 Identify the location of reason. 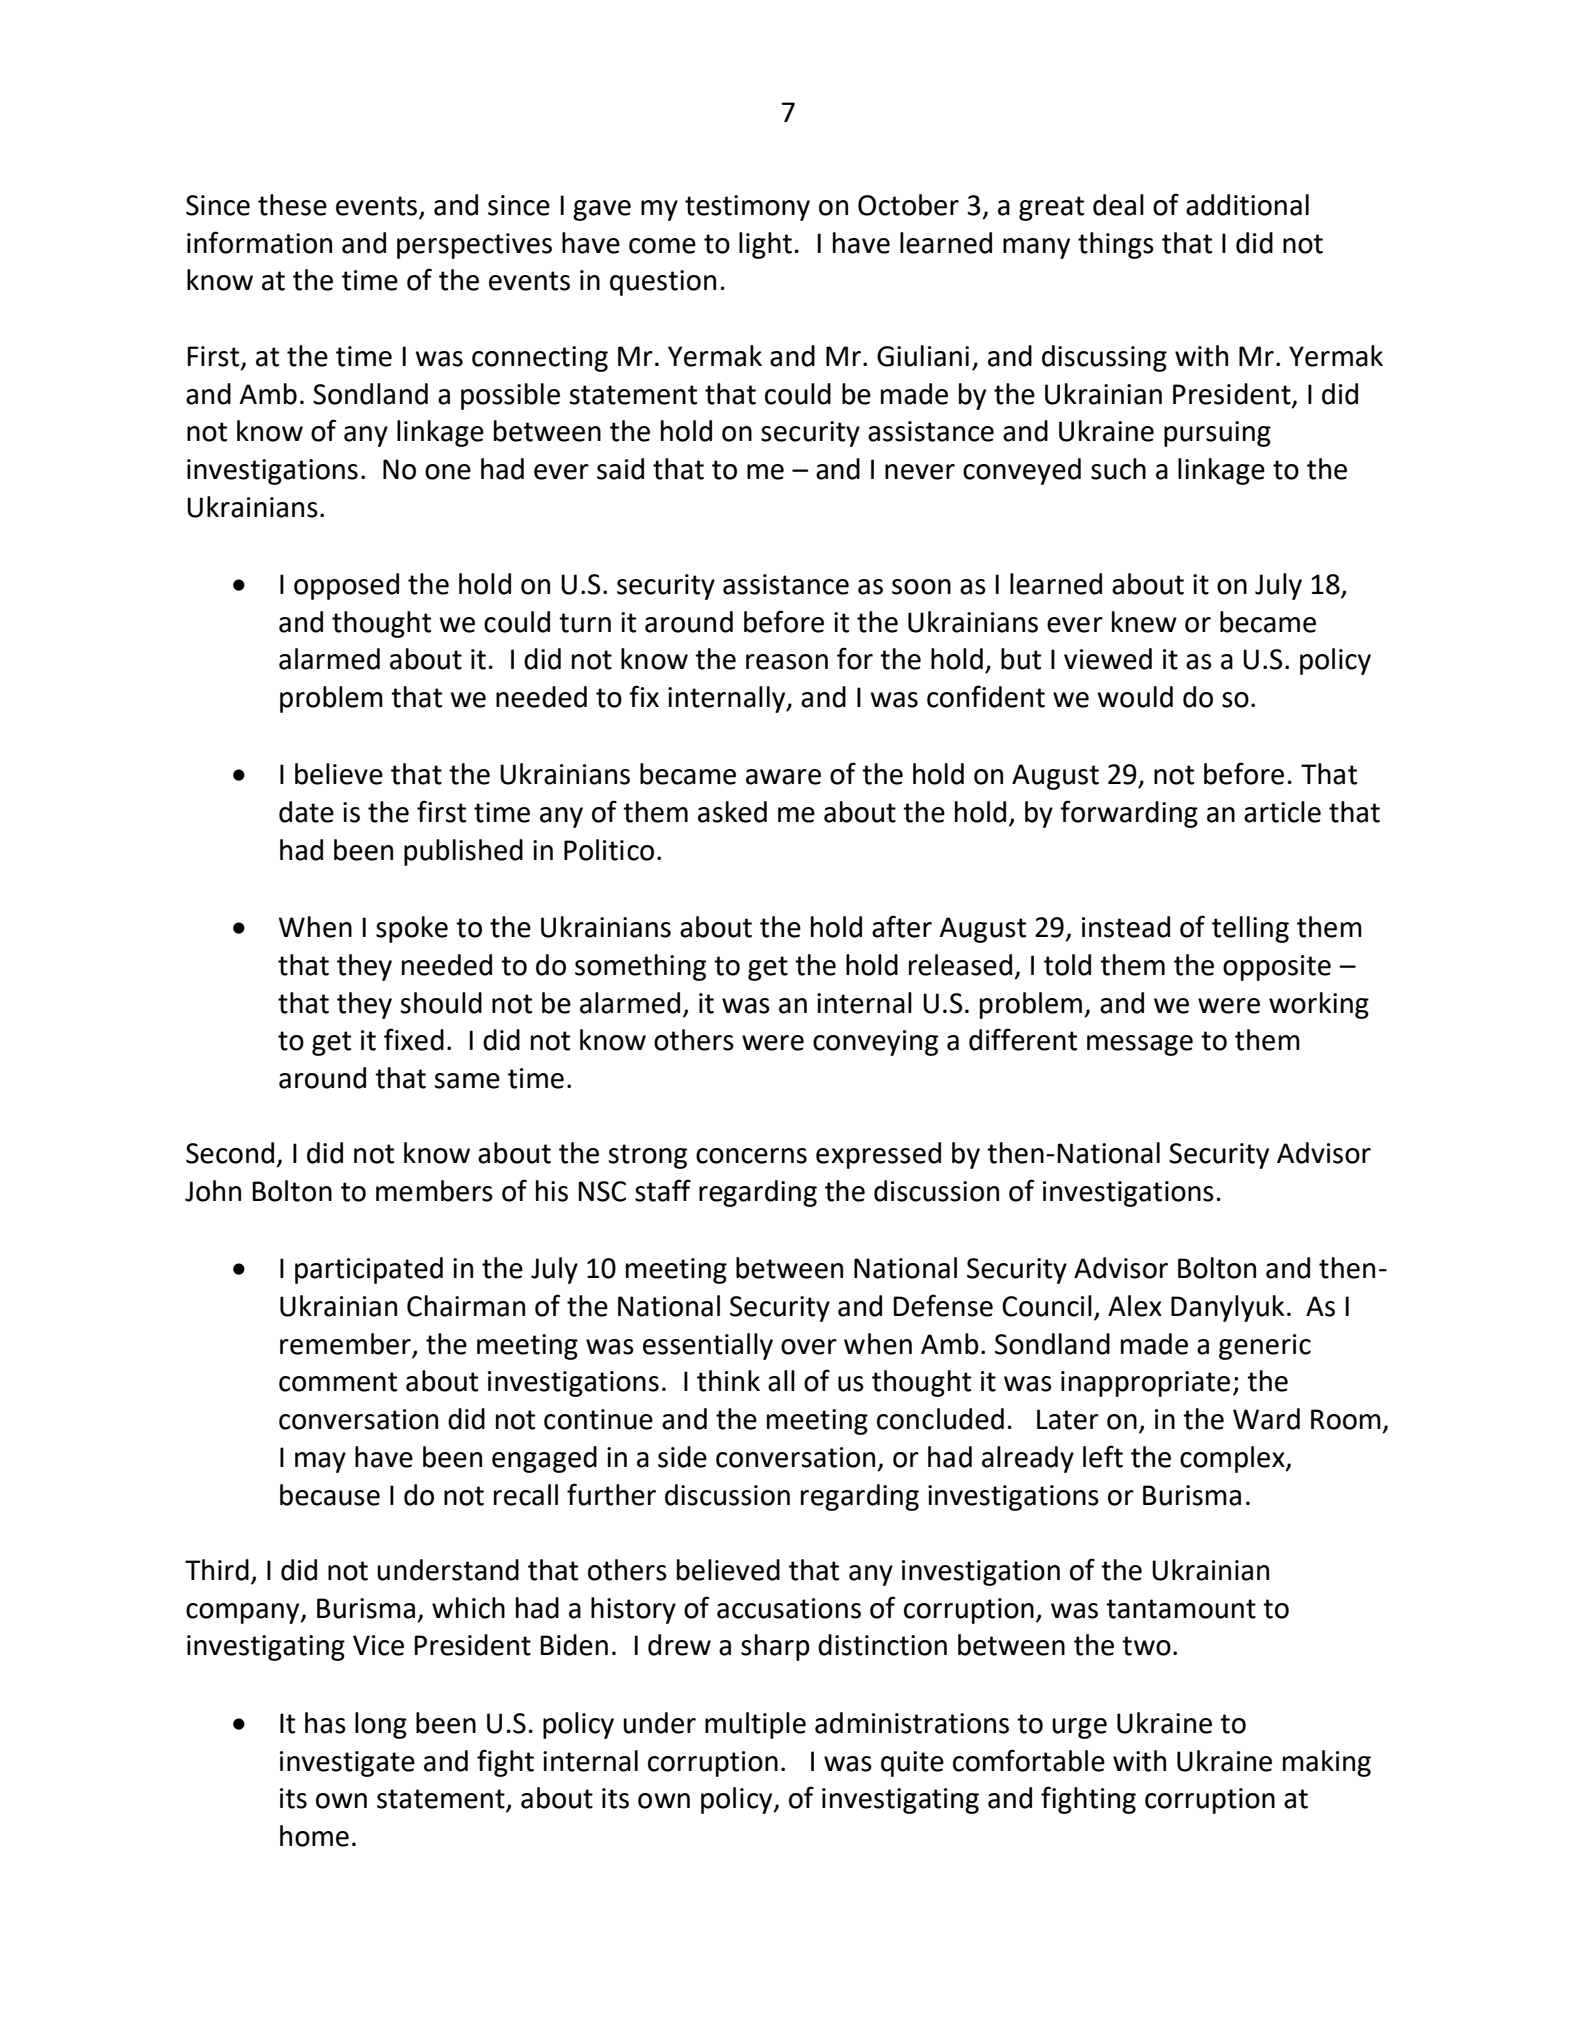
(787, 662).
